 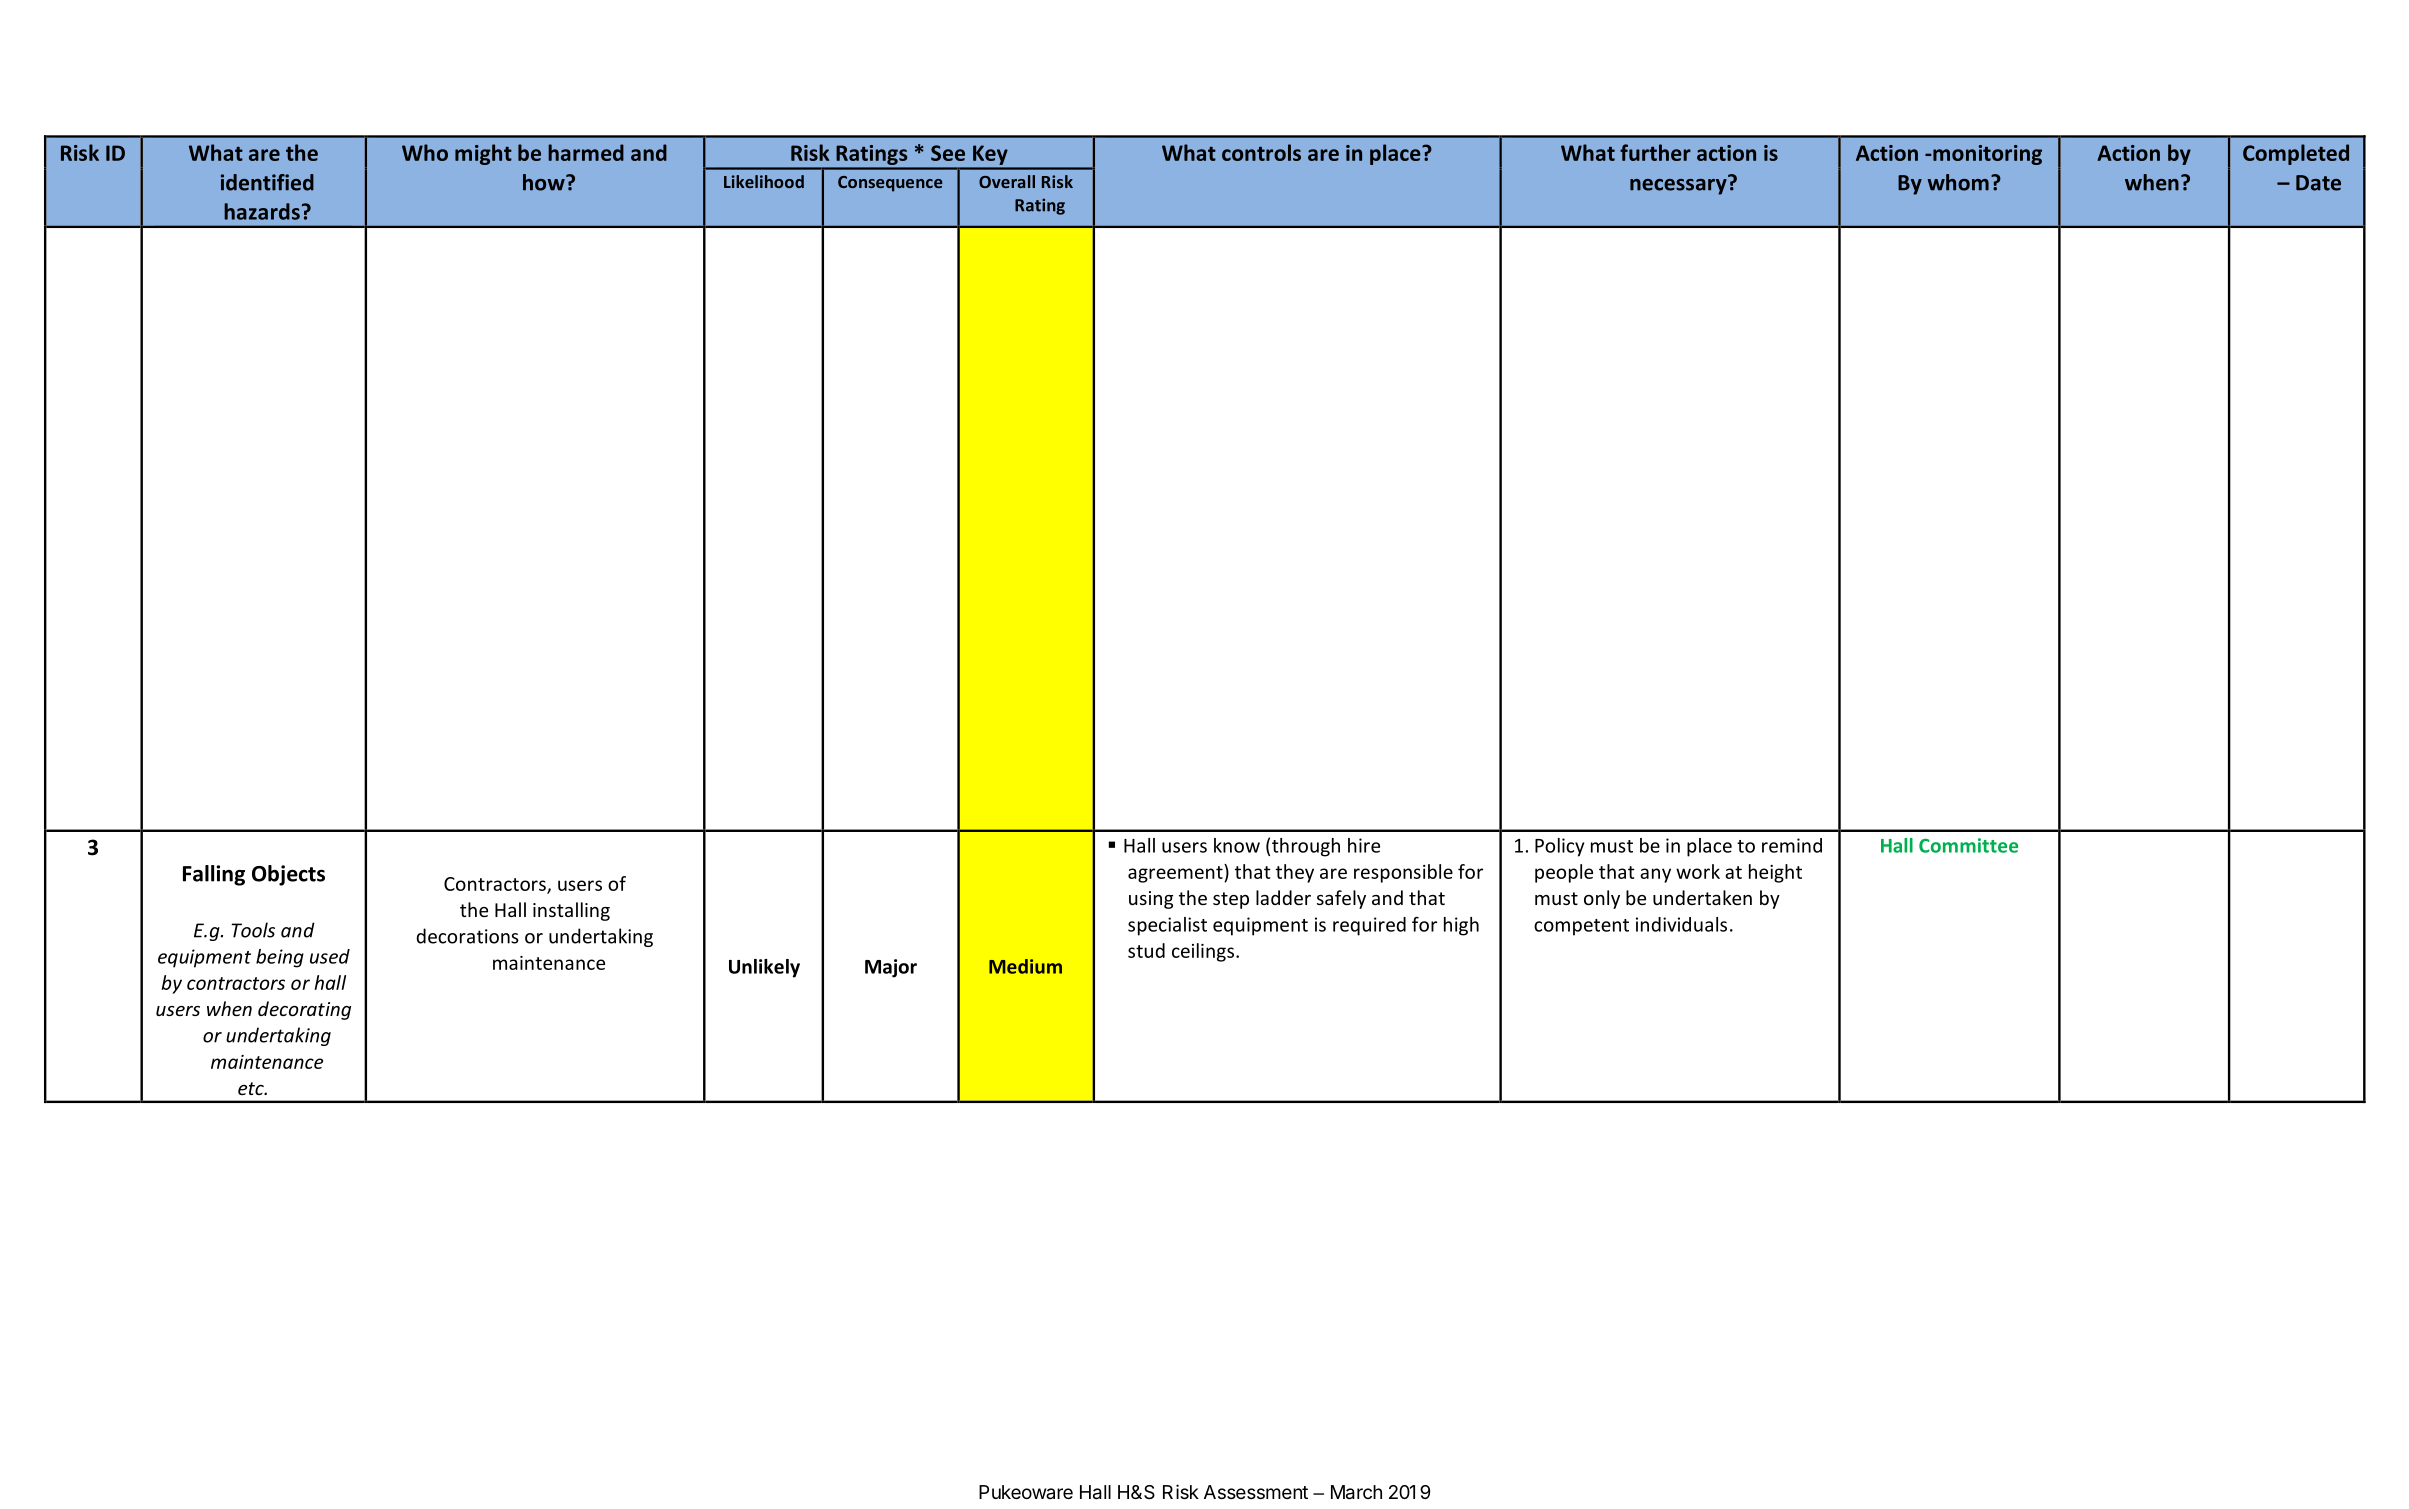 I want to click on controls, so click(x=1261, y=152).
